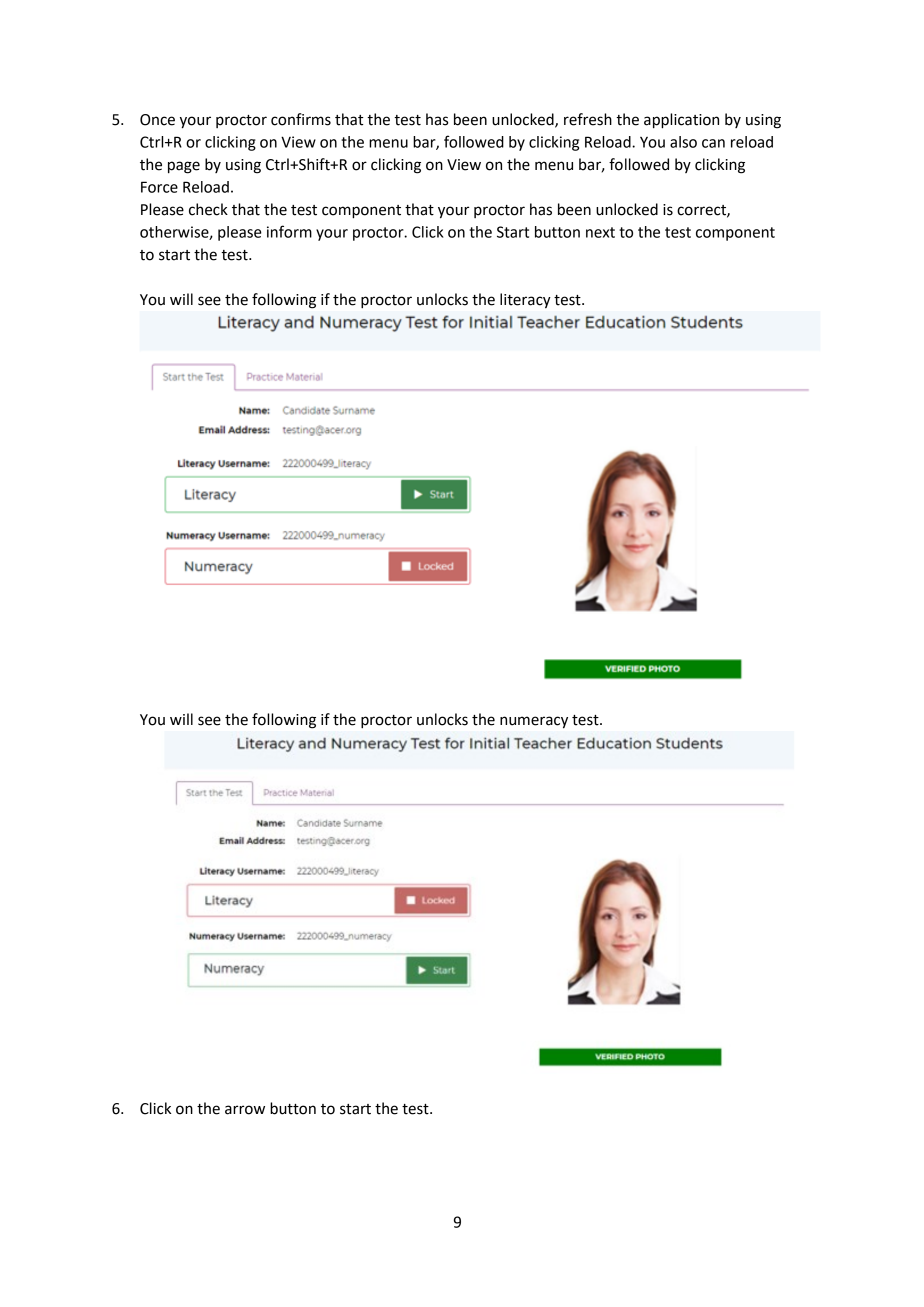 The image size is (924, 1307). I want to click on inform, so click(289, 231).
